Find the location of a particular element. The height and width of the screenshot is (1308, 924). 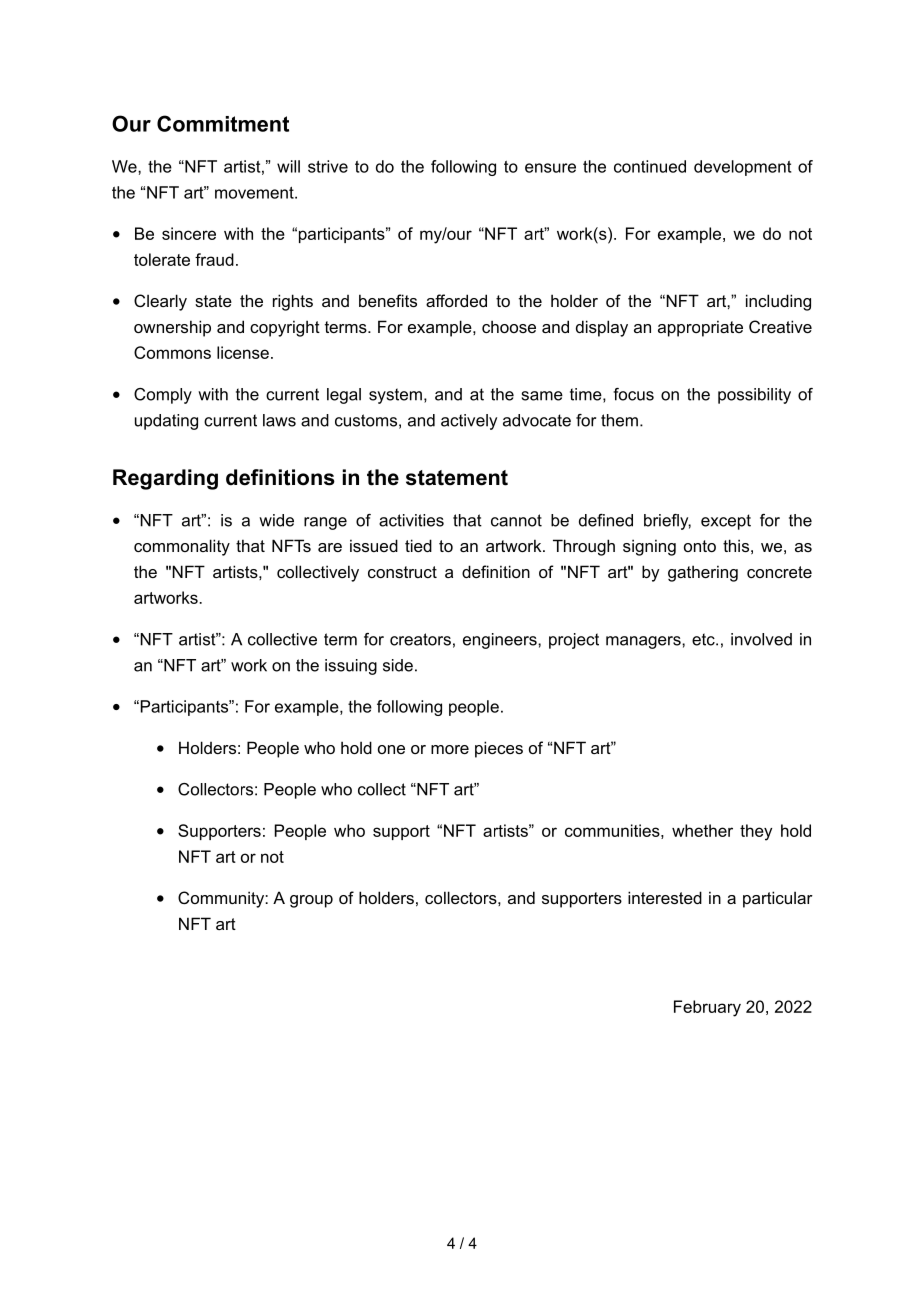

ensure is located at coordinates (550, 168).
